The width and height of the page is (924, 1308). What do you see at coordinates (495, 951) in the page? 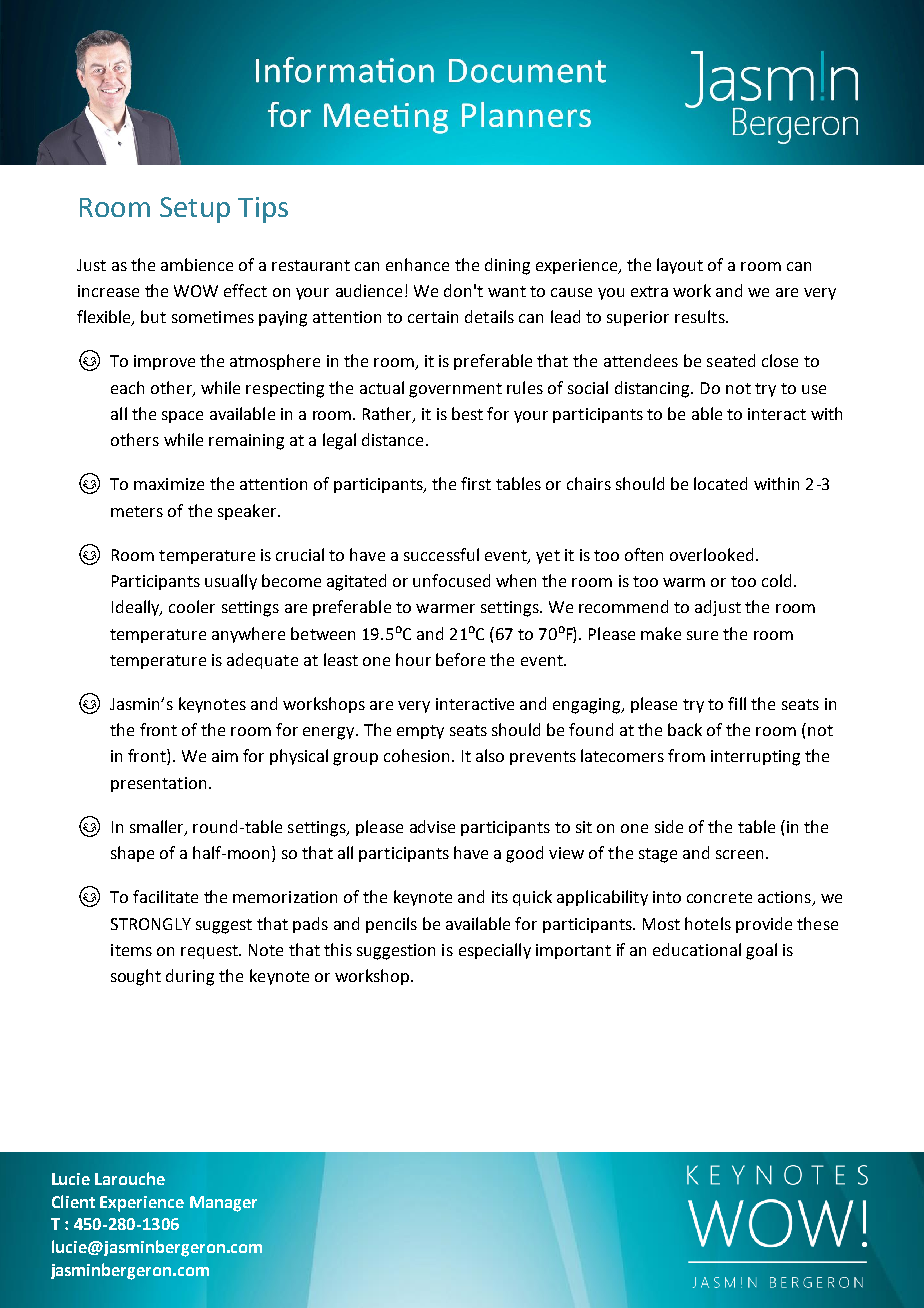
I see `especially` at bounding box center [495, 951].
